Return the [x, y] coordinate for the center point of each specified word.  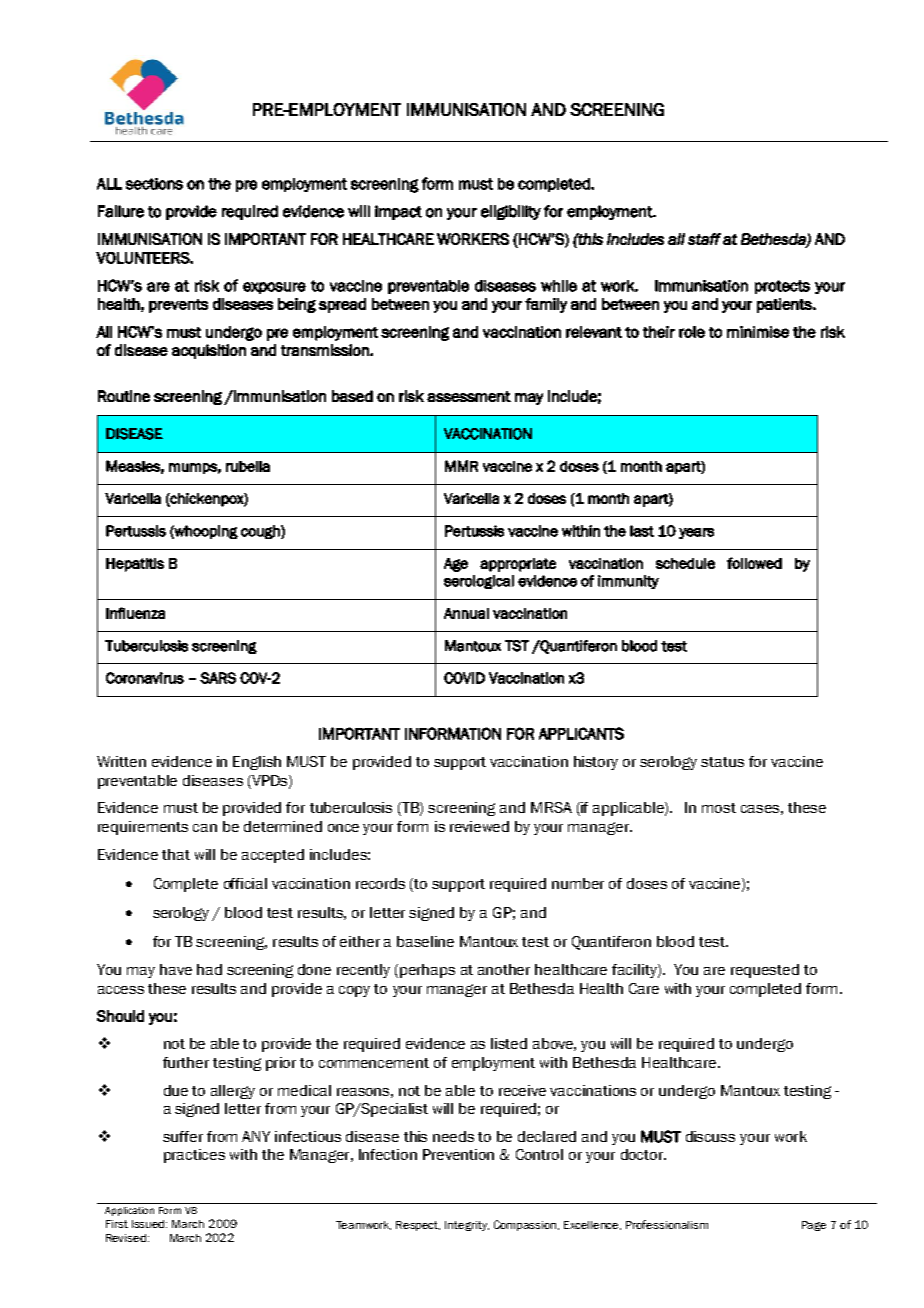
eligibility [511, 212]
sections [154, 184]
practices [194, 1156]
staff [704, 239]
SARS [218, 678]
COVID [464, 678]
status [722, 762]
